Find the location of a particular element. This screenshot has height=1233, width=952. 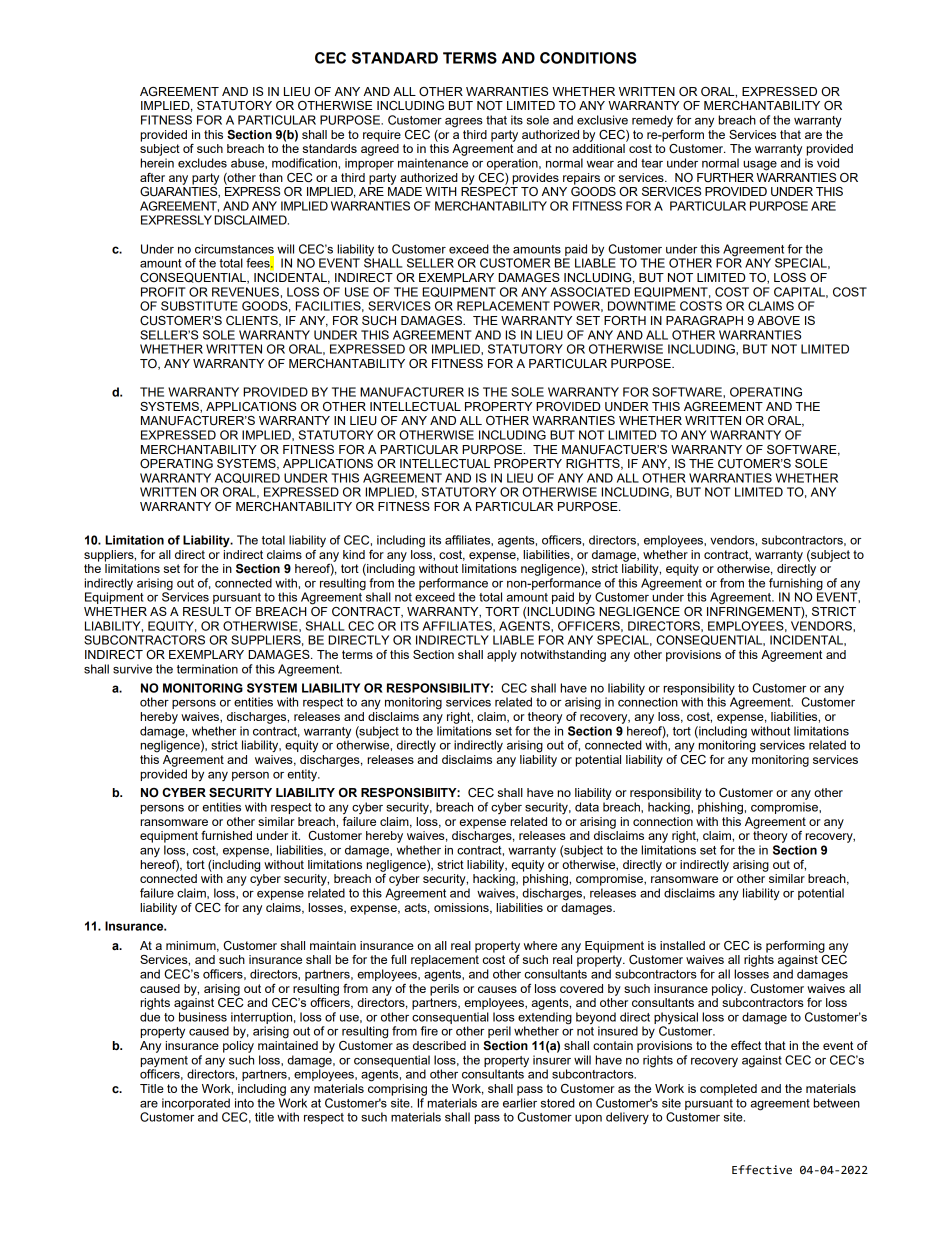

agrees is located at coordinates (464, 123).
